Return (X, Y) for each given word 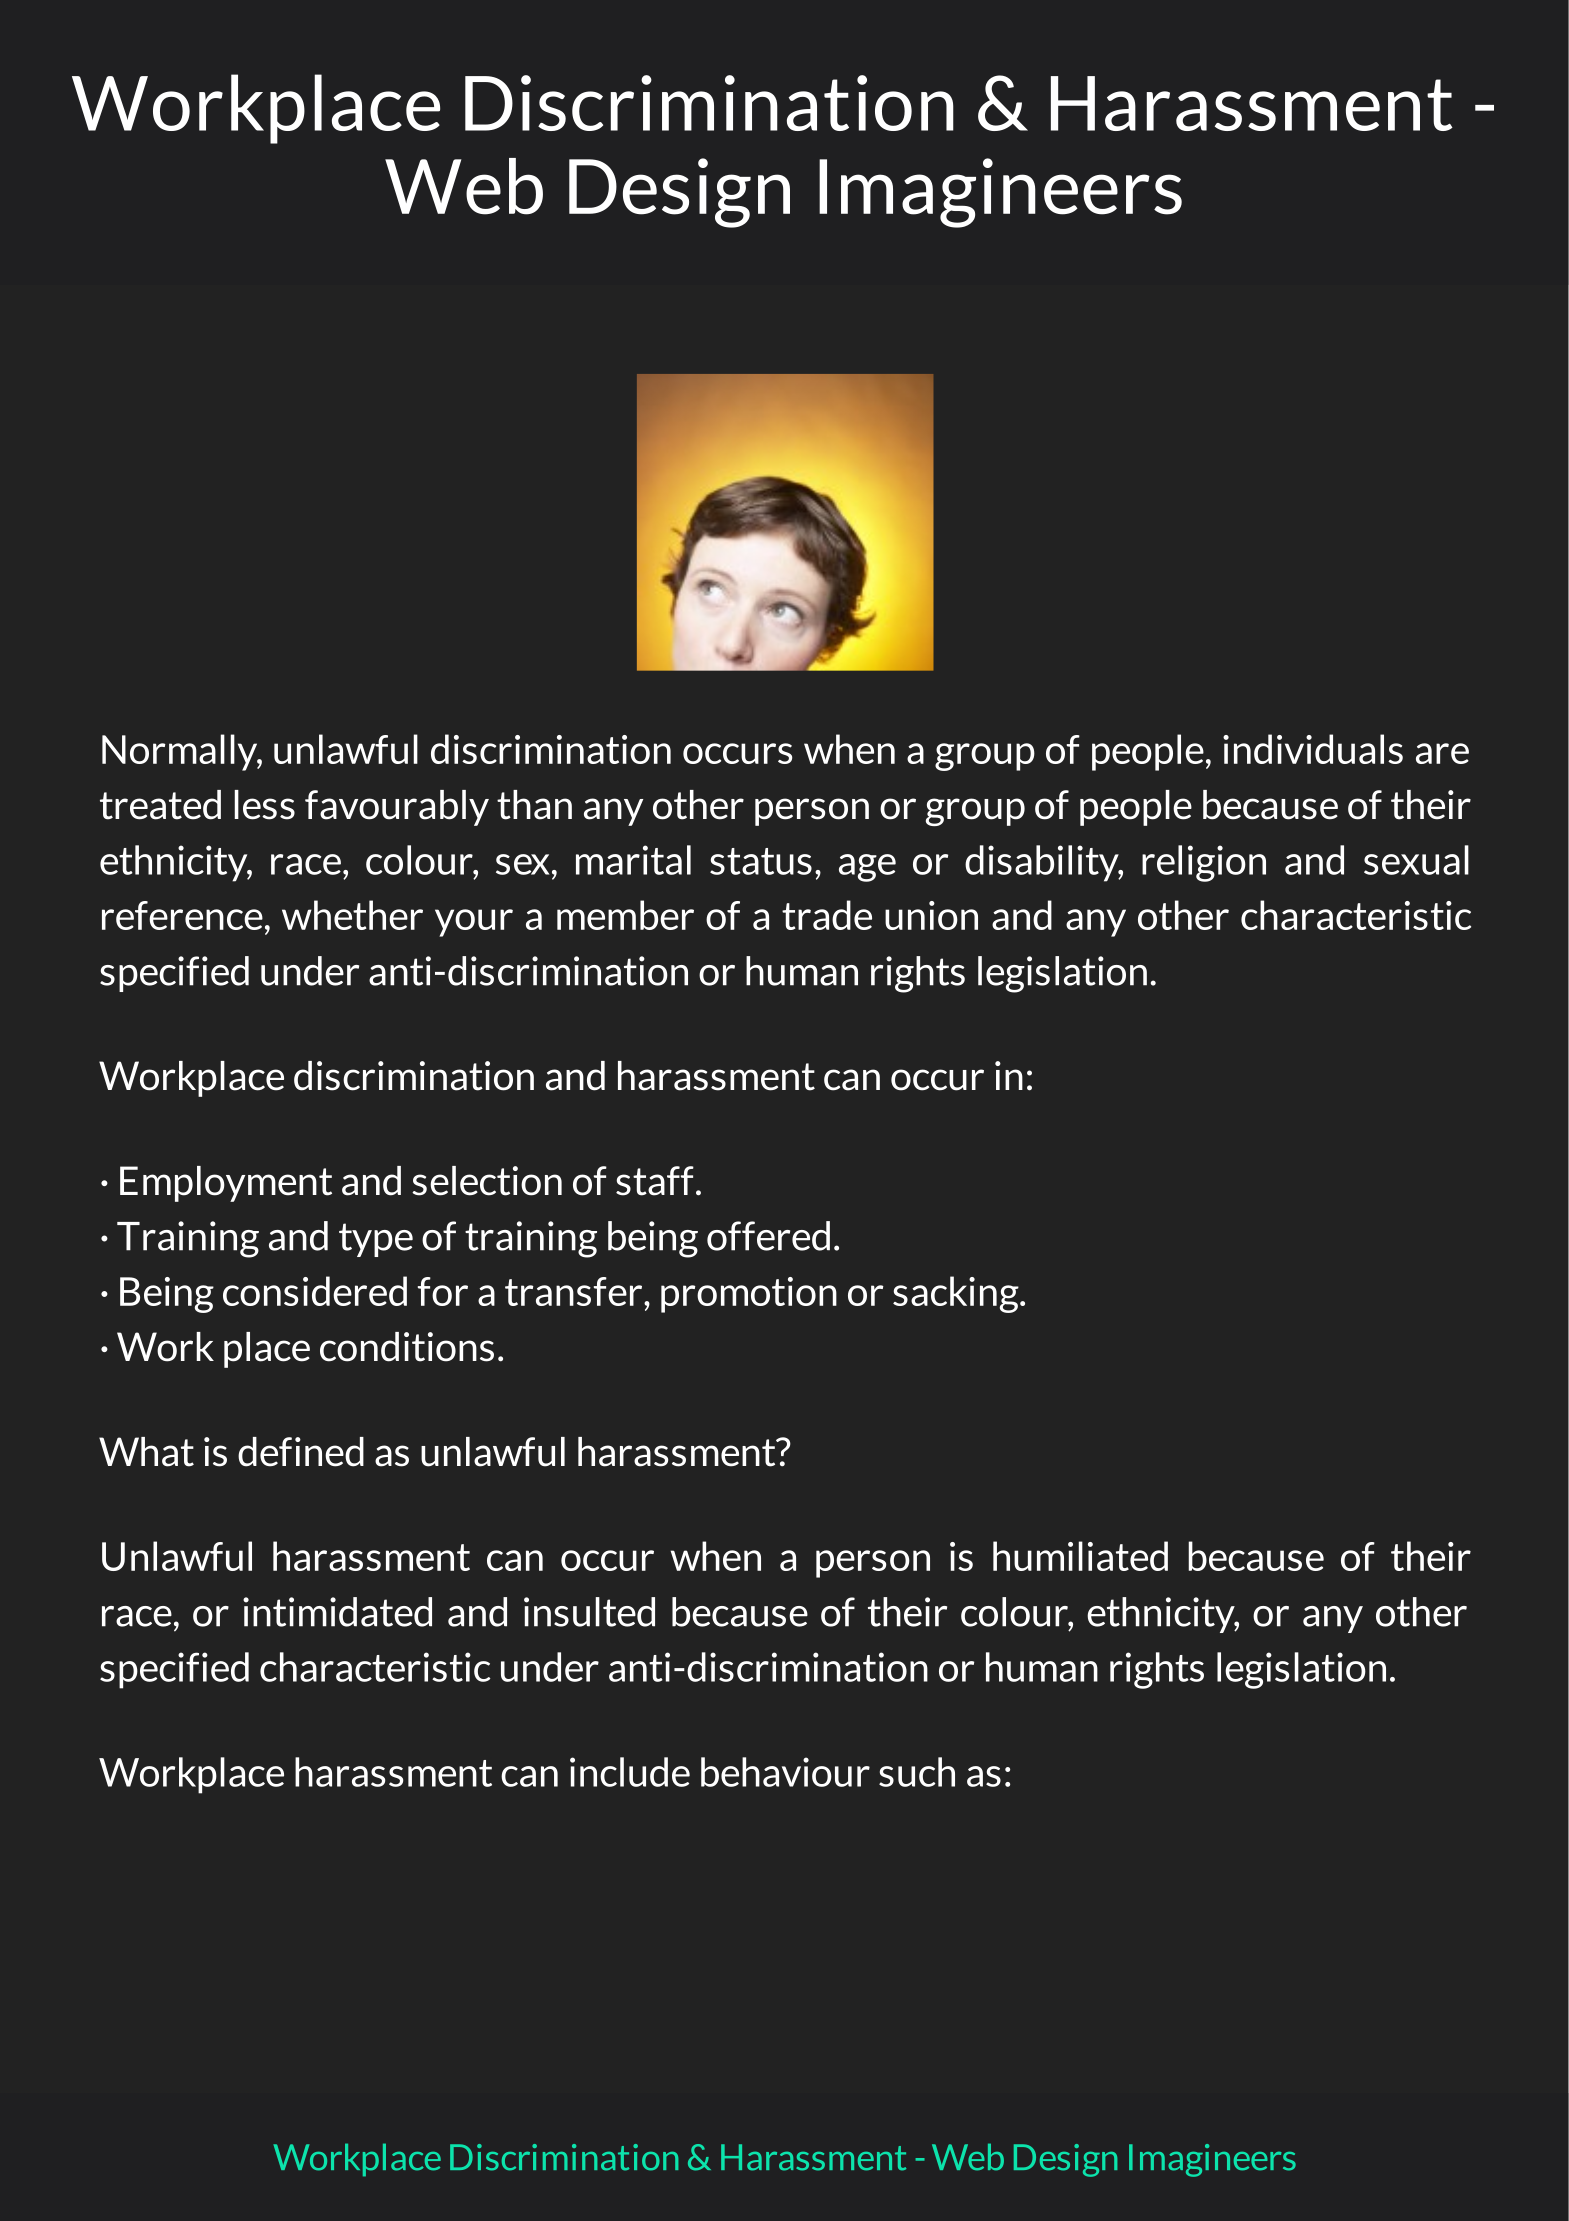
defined (301, 1452)
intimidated (337, 1612)
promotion (749, 1295)
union (931, 915)
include (630, 1772)
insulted (589, 1612)
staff (655, 1181)
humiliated (1080, 1556)
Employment (226, 1184)
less (264, 805)
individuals (1313, 749)
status (761, 861)
